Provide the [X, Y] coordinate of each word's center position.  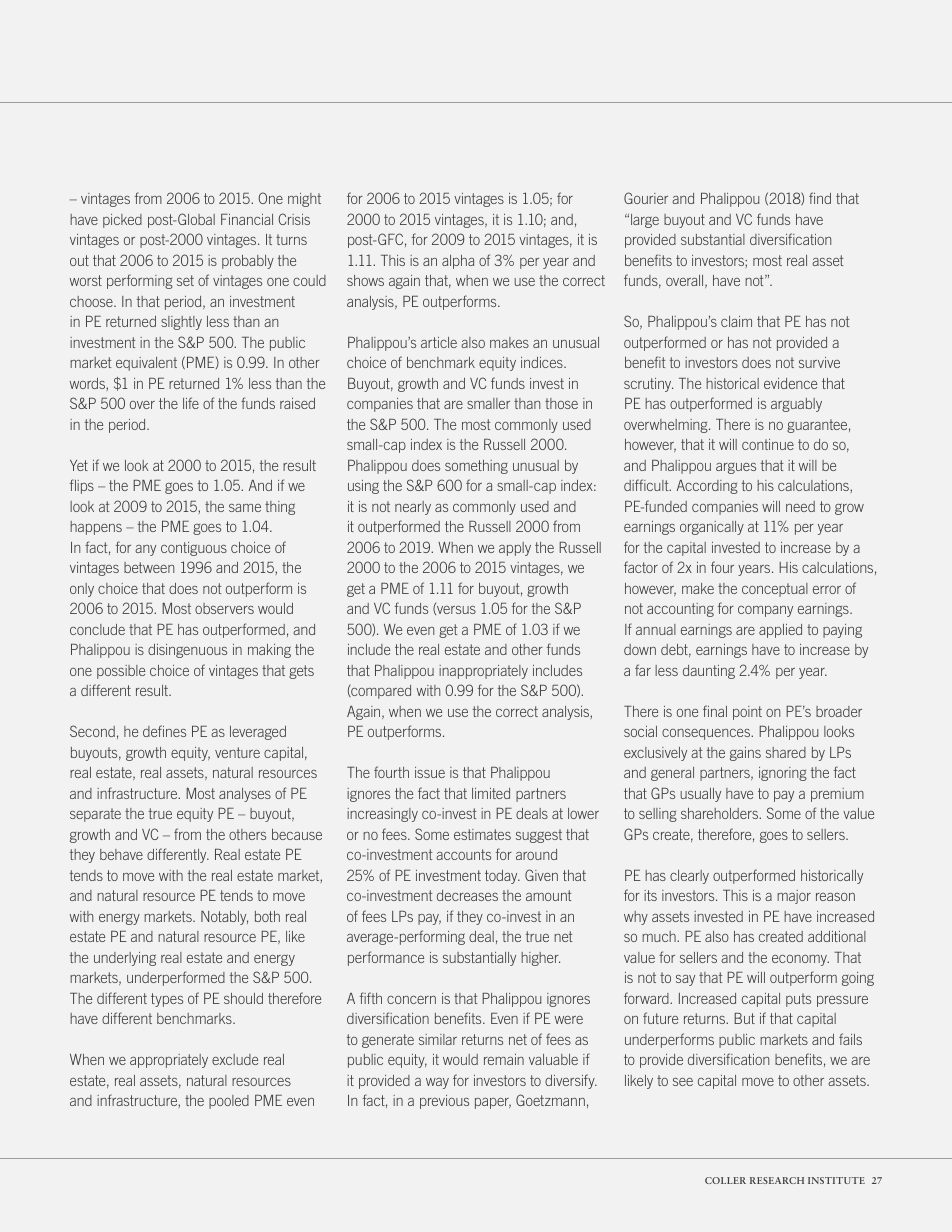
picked [122, 221]
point [747, 713]
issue [430, 772]
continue [768, 444]
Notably [224, 918]
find [820, 198]
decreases [467, 895]
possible [121, 672]
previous [444, 1102]
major [794, 897]
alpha [458, 262]
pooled [229, 1102]
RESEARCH [777, 1180]
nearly [413, 508]
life [191, 403]
